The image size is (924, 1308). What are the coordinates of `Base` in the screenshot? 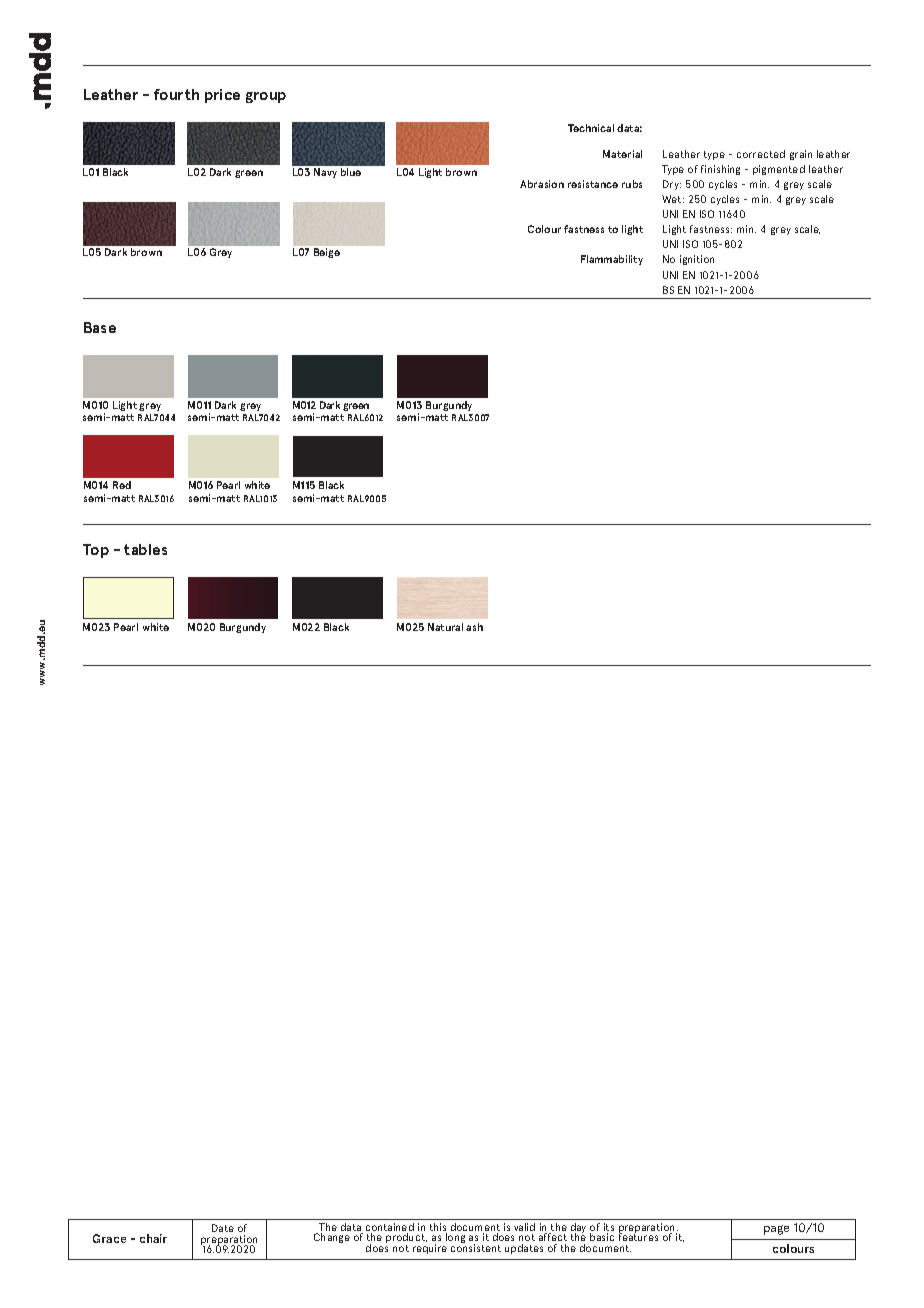 It's located at (100, 327).
